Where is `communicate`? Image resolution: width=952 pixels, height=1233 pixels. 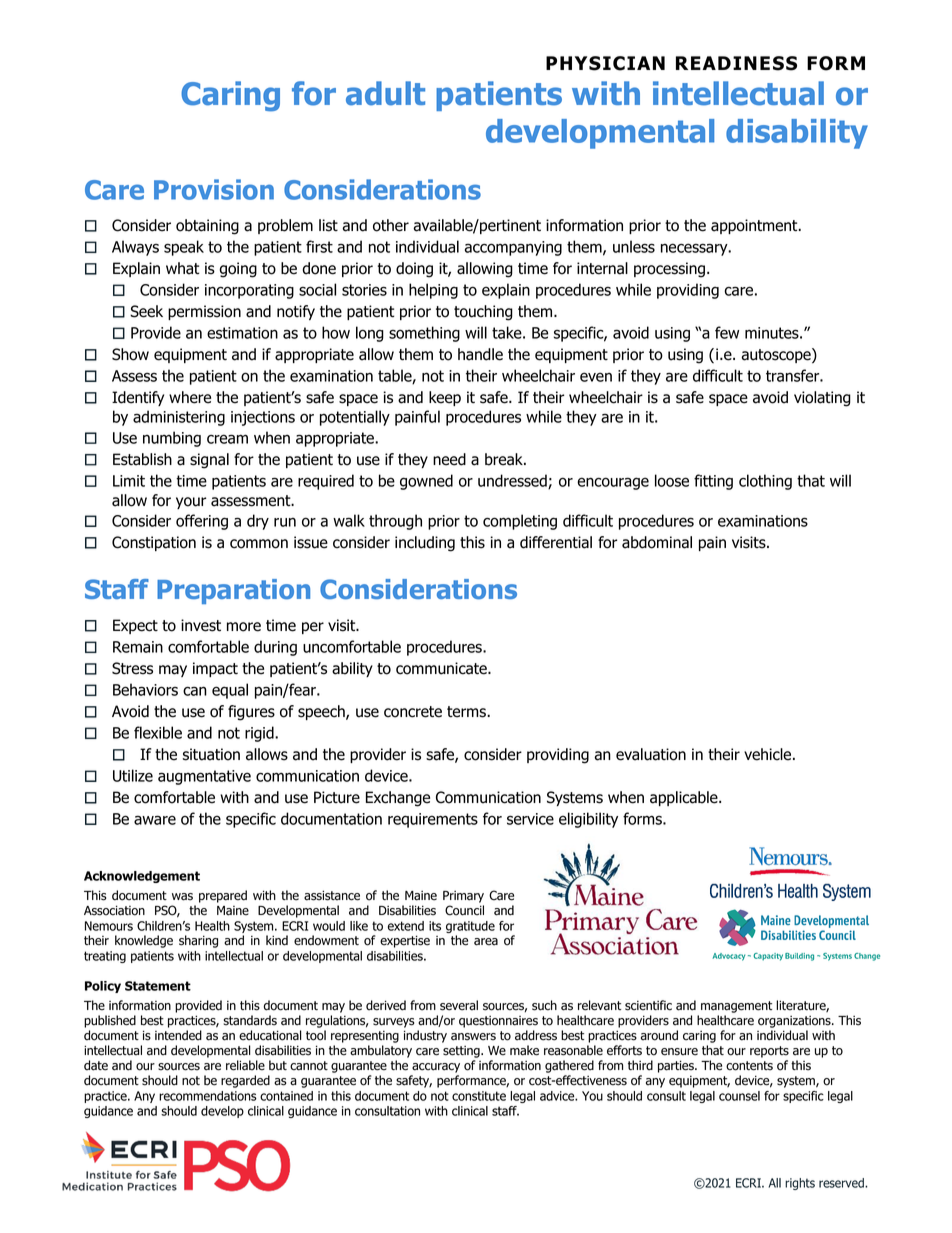
communicate is located at coordinates (442, 668).
